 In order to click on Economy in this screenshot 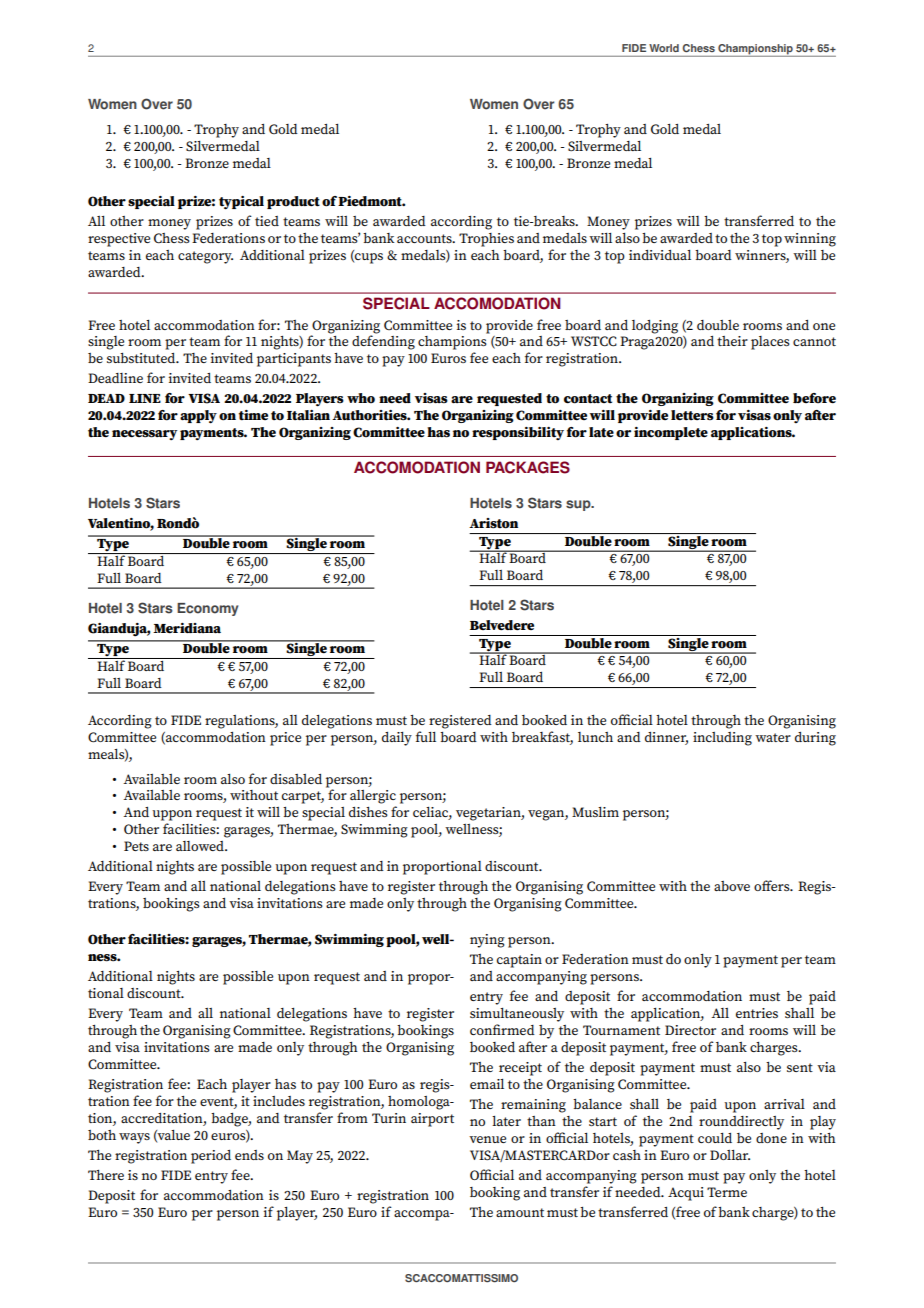, I will do `click(207, 609)`.
